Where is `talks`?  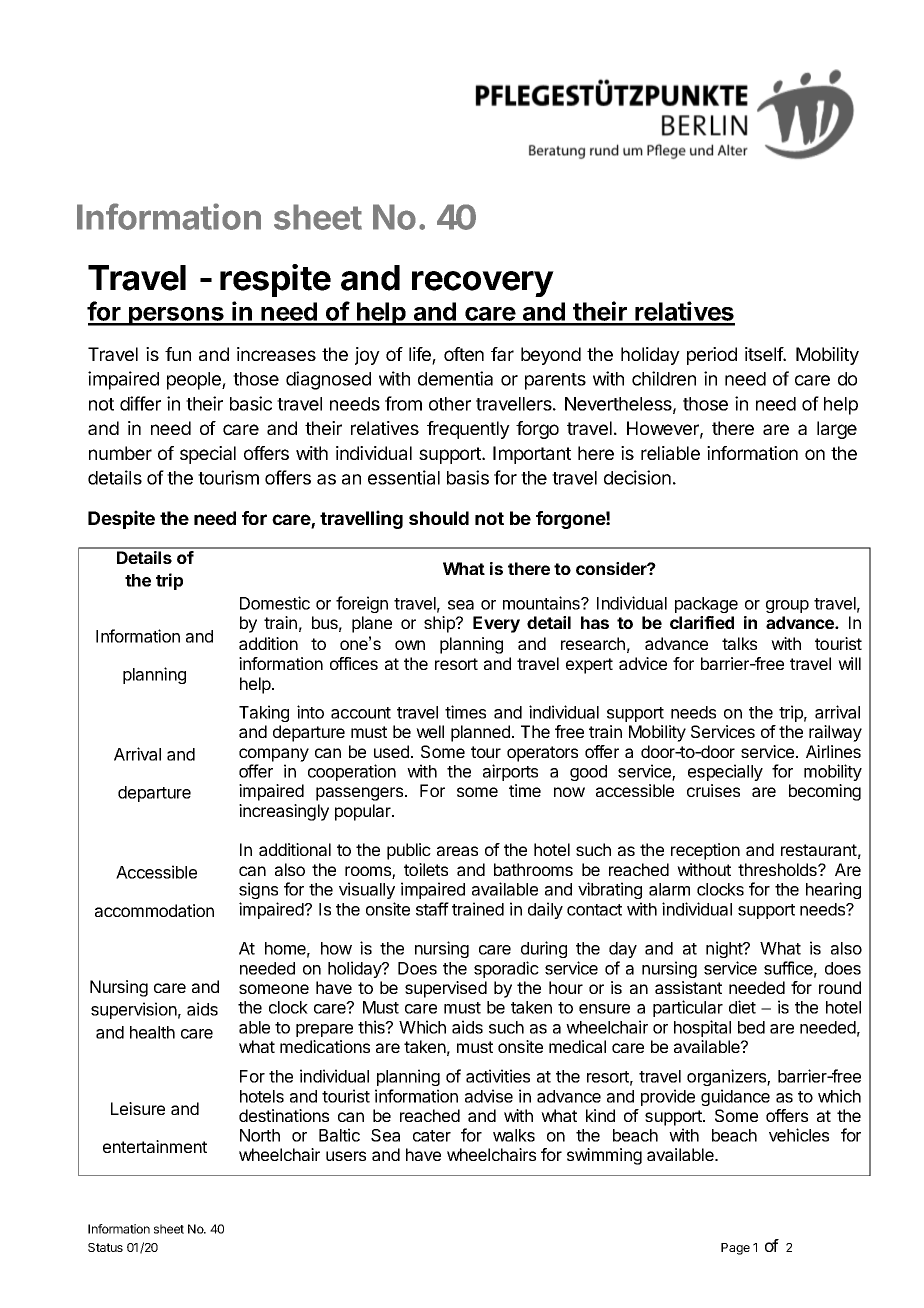
talks is located at coordinates (739, 643).
